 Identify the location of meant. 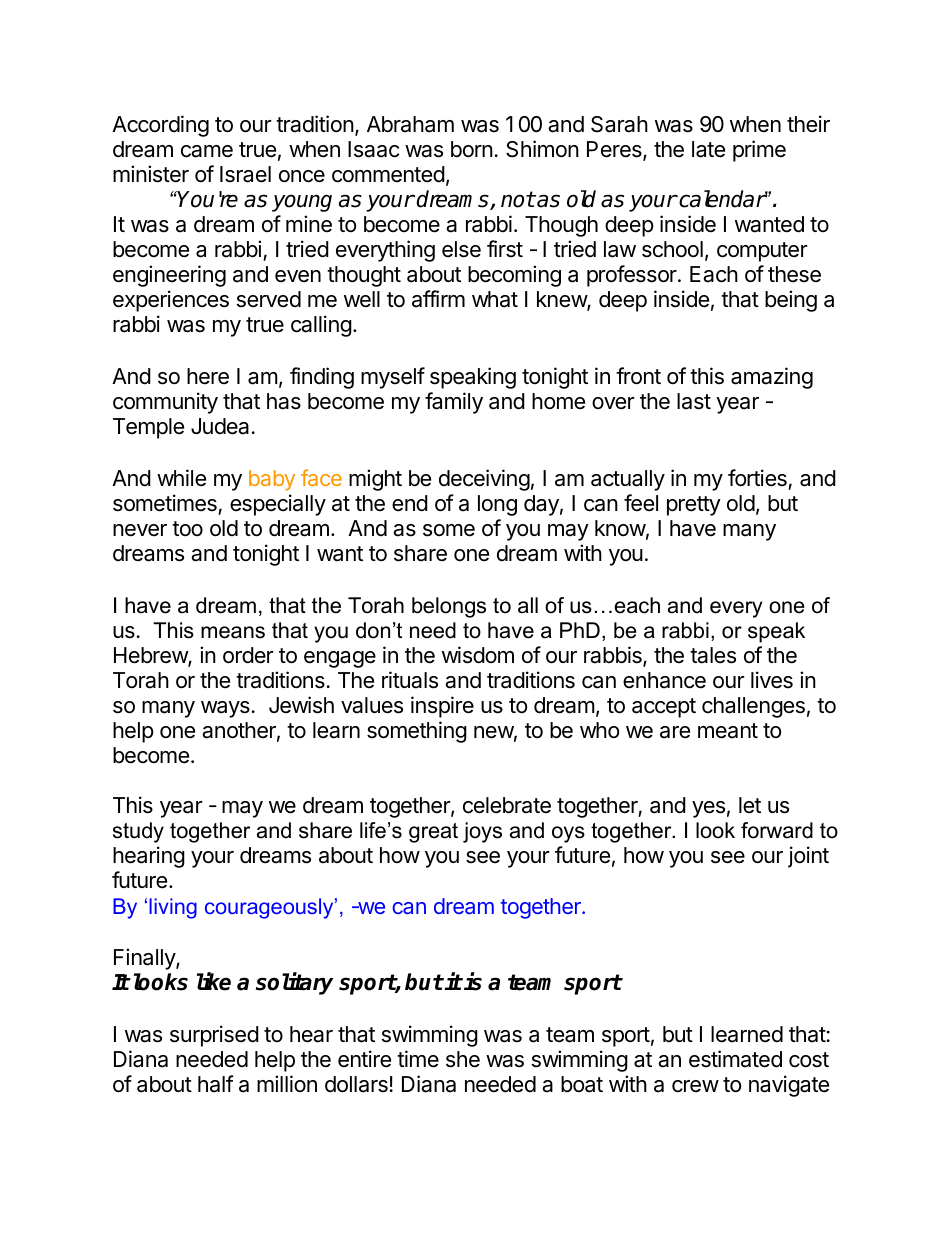
(728, 731).
